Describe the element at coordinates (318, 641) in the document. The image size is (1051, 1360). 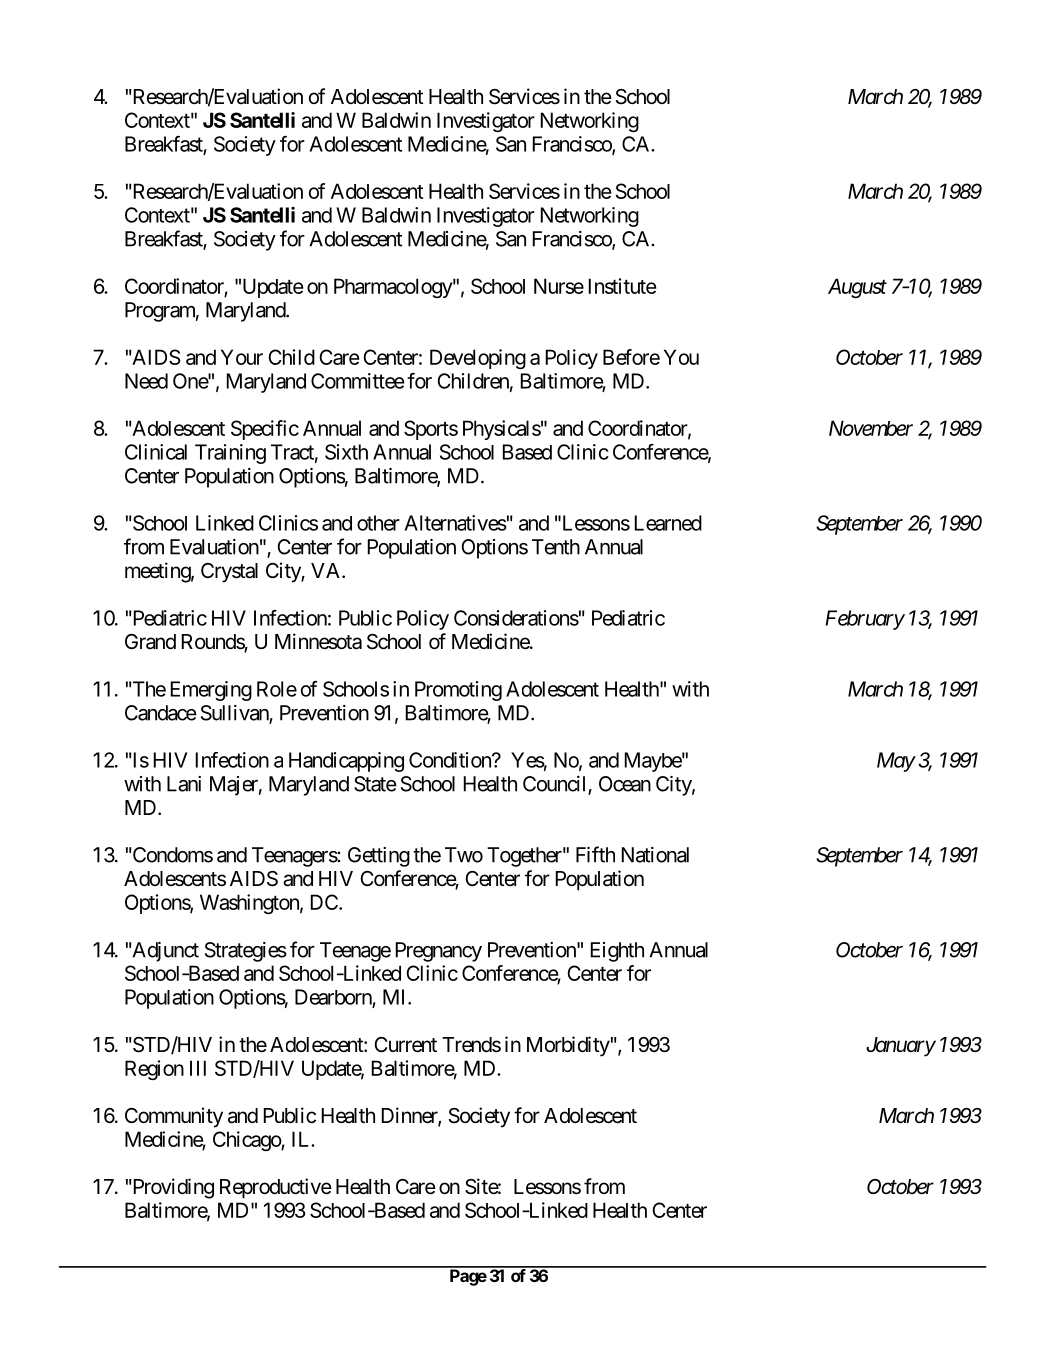
I see `Minnesota` at that location.
